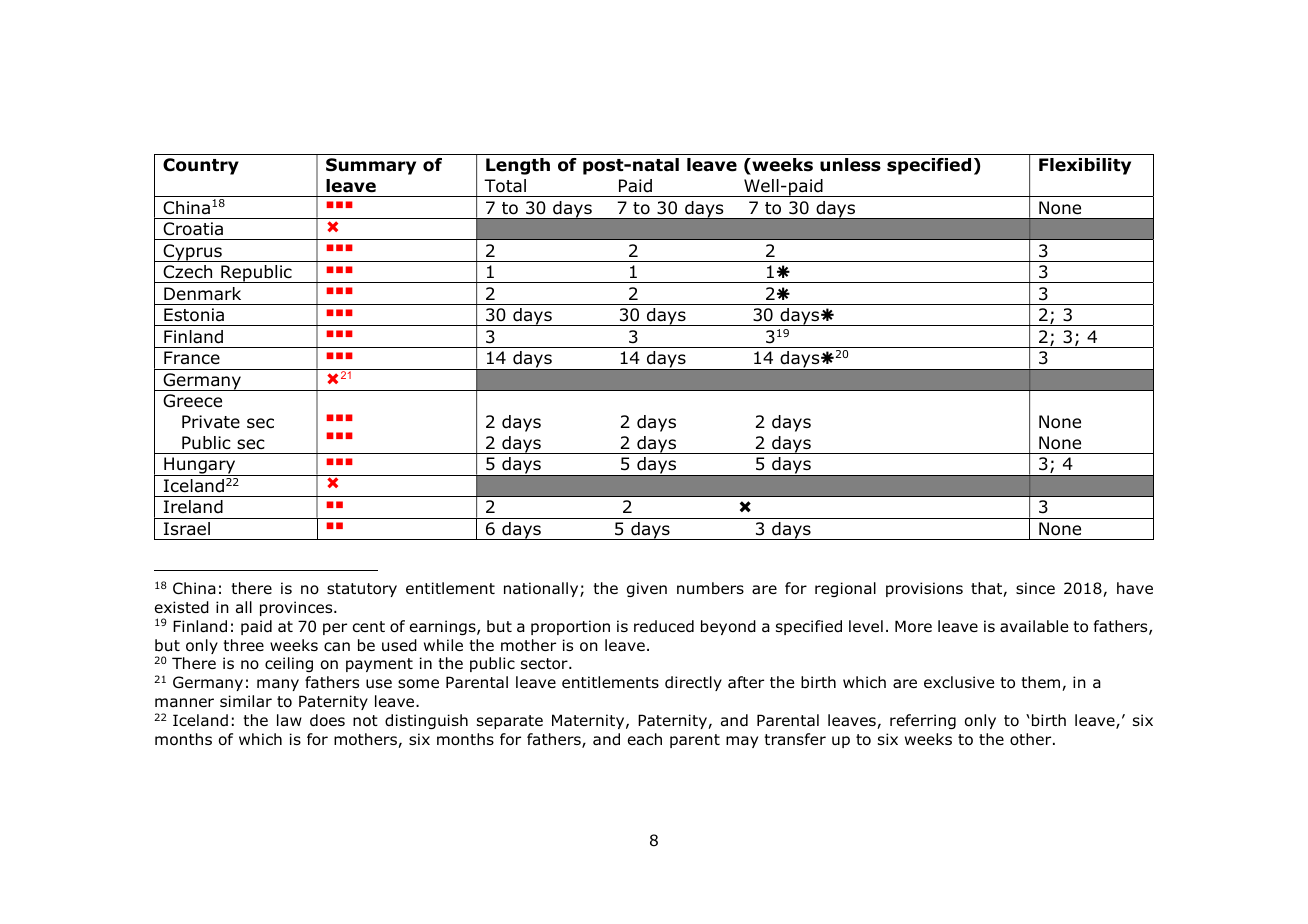  I want to click on France, so click(192, 358).
